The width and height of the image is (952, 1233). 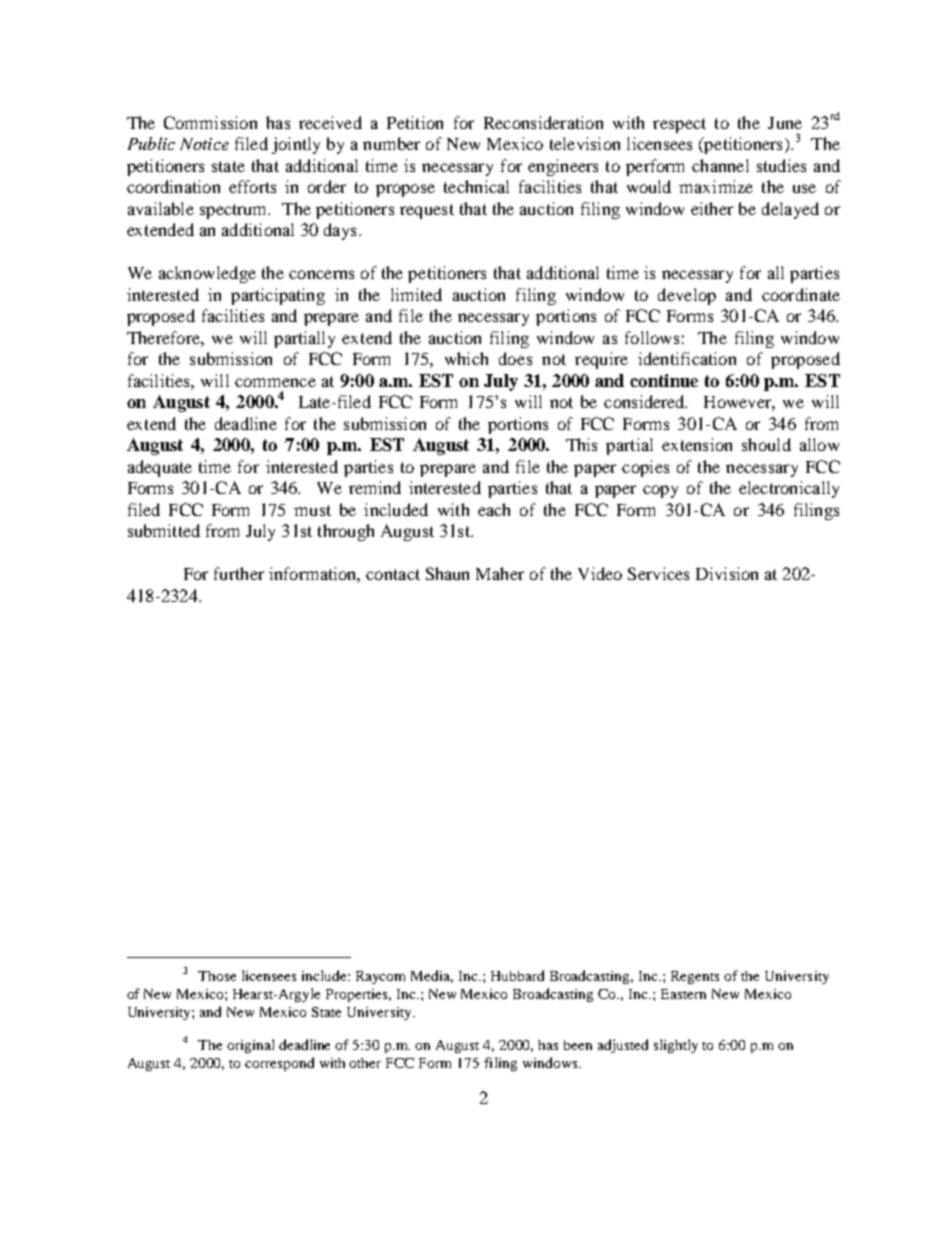 I want to click on Maher, so click(x=500, y=573).
